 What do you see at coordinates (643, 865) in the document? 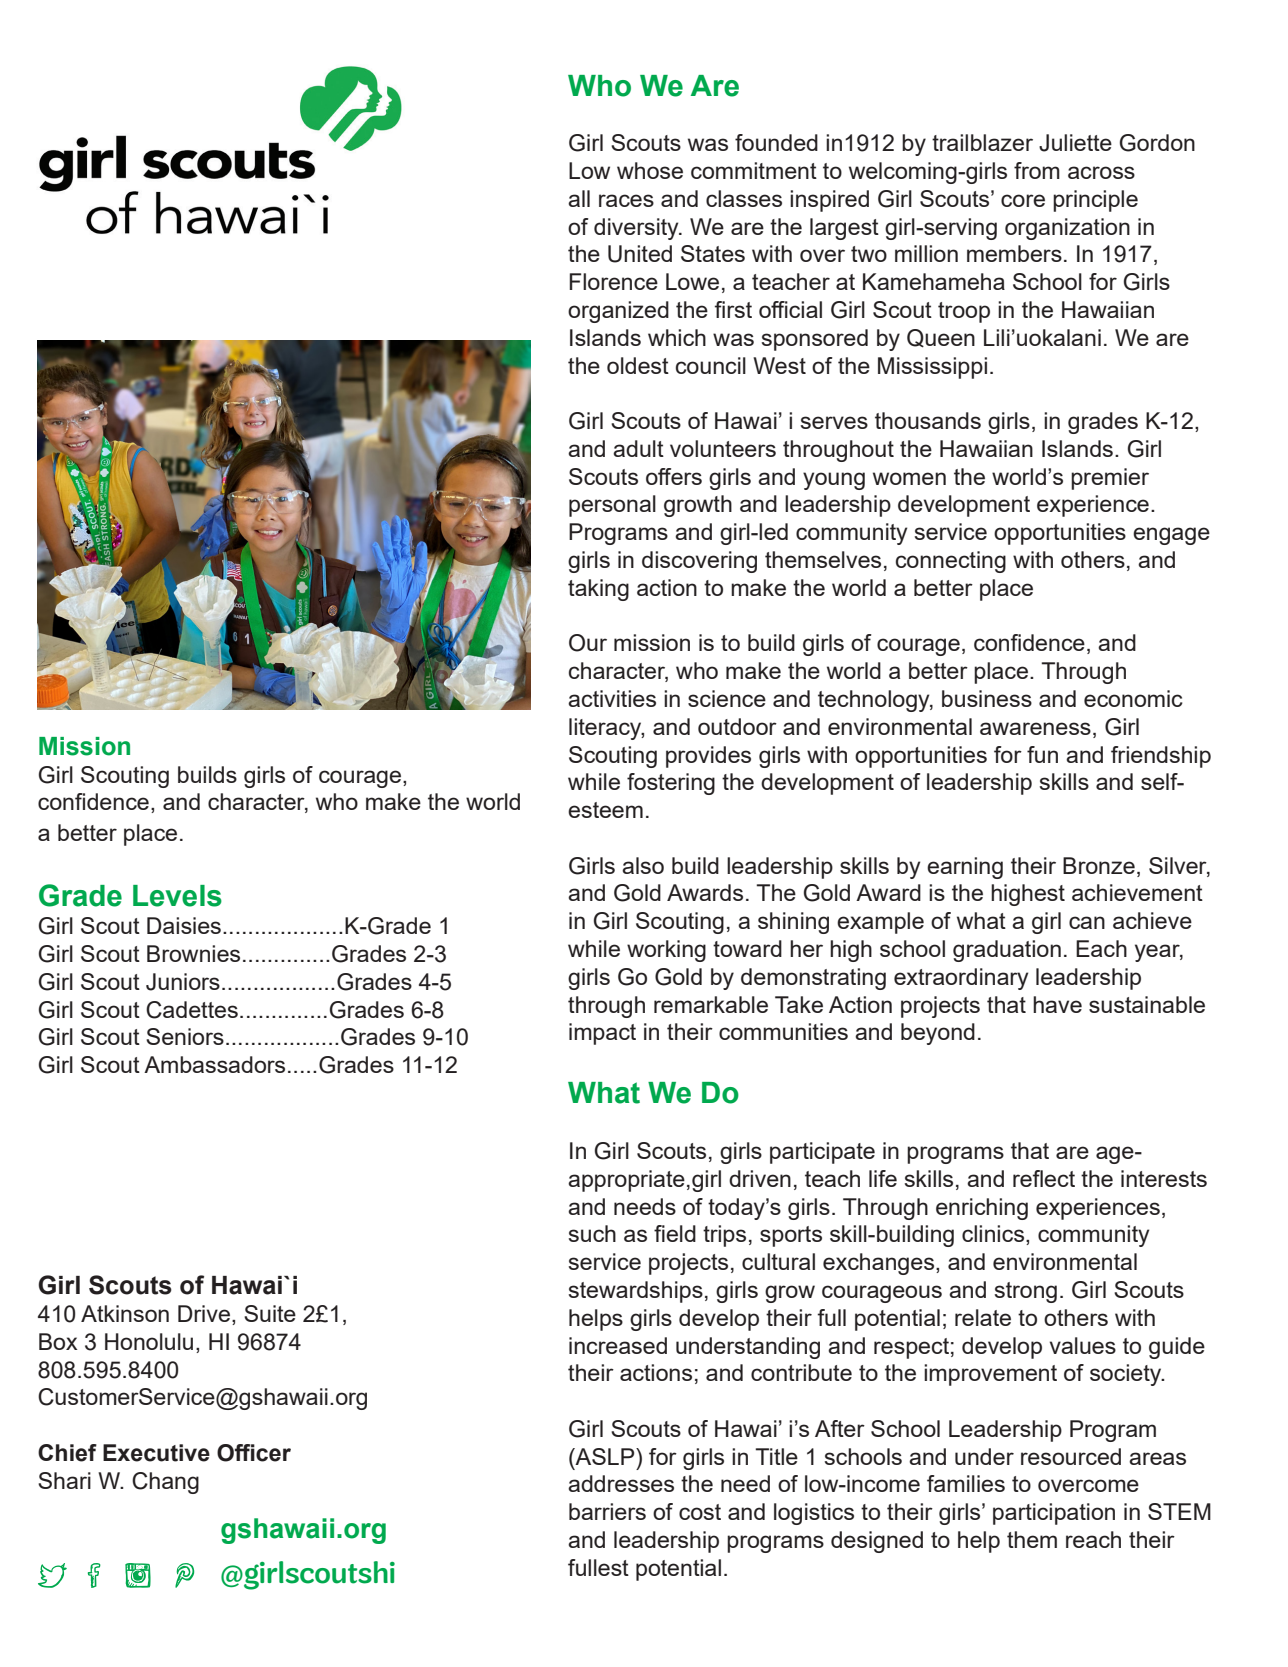
I see `also` at bounding box center [643, 865].
